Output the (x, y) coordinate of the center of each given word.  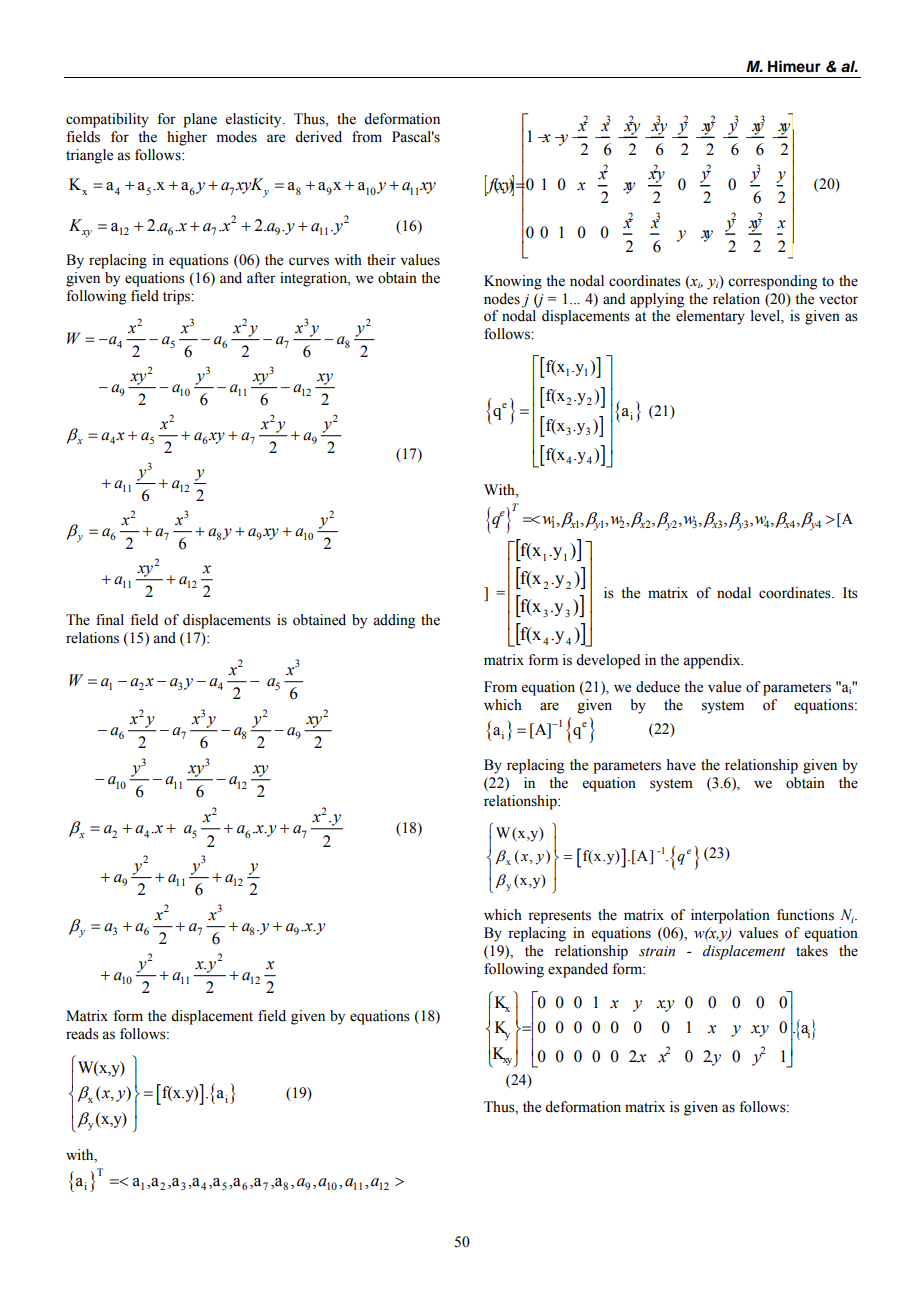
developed (608, 661)
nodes (502, 299)
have (681, 765)
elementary (710, 317)
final (110, 619)
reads (82, 1034)
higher (187, 138)
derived (318, 137)
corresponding (772, 282)
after (261, 278)
